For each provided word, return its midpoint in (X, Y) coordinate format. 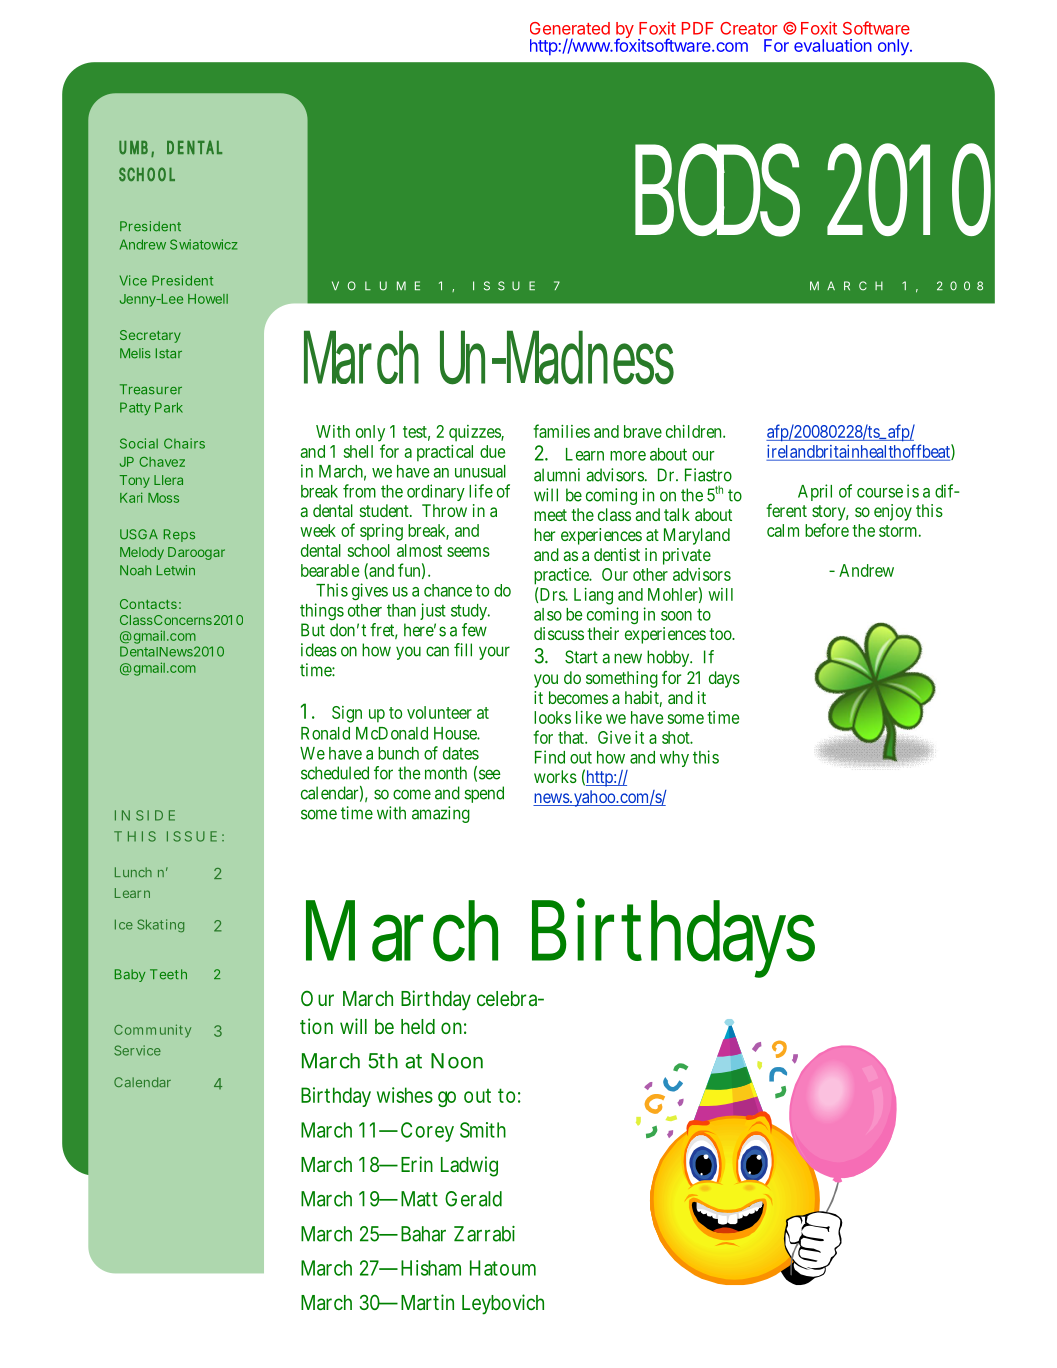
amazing (441, 814)
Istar (169, 353)
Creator (749, 28)
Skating (160, 925)
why (674, 759)
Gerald (473, 1199)
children (695, 431)
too (721, 634)
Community (152, 1031)
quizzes (475, 433)
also (548, 614)
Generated (570, 28)
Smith (483, 1130)
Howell (208, 299)
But (313, 630)
